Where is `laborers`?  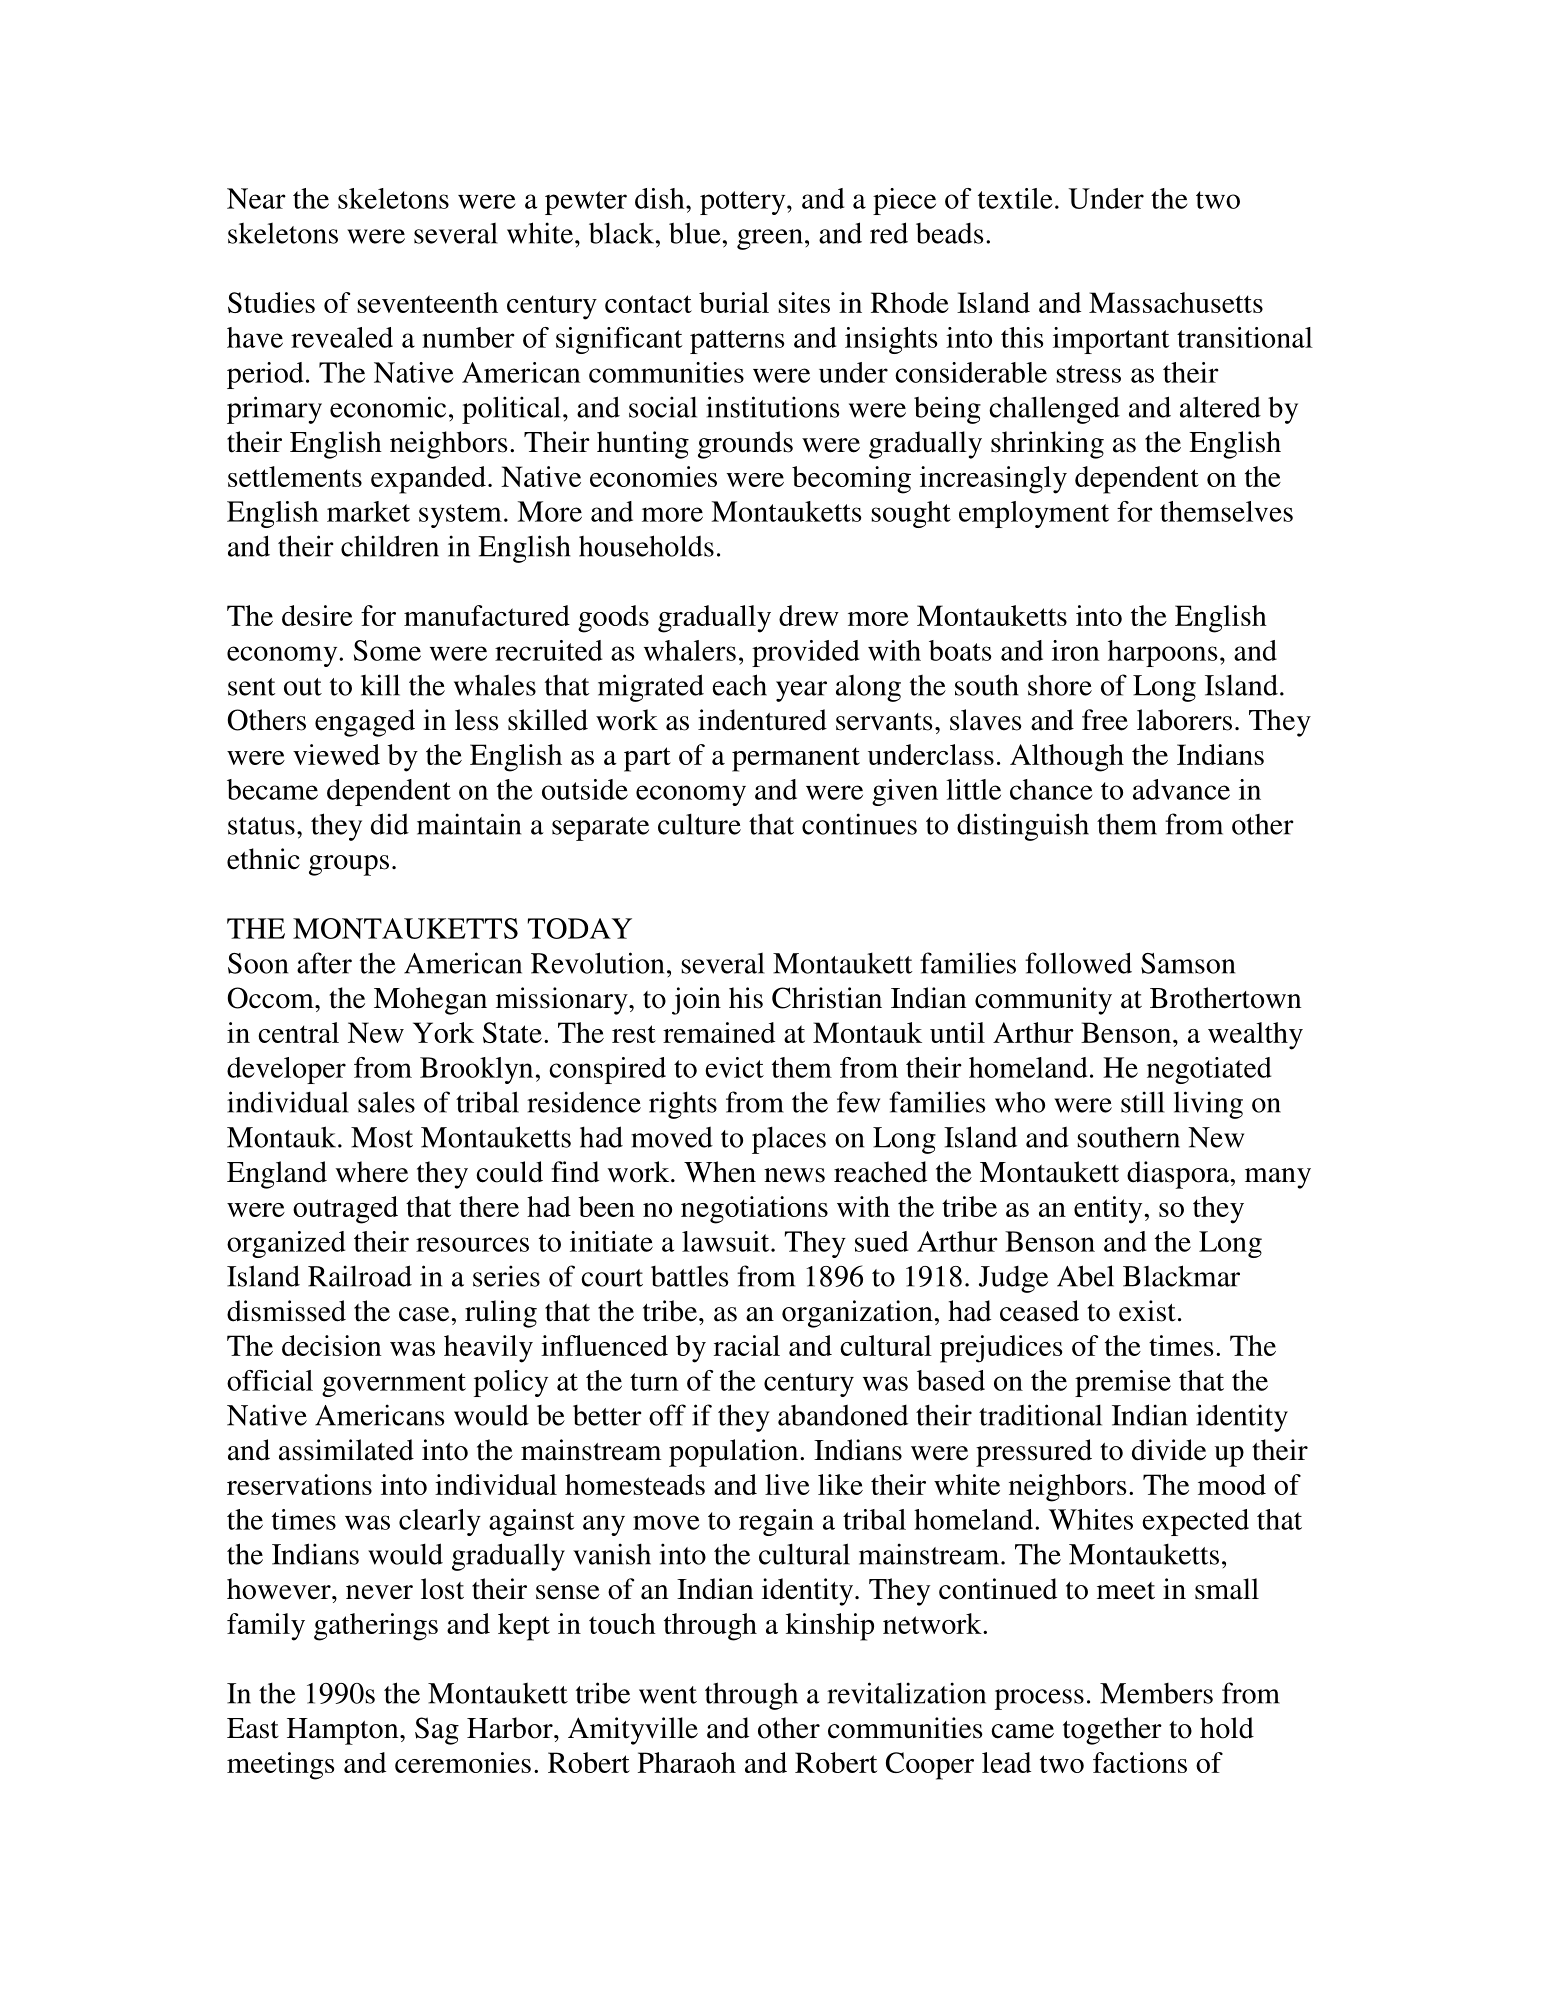
laborers is located at coordinates (1184, 720).
